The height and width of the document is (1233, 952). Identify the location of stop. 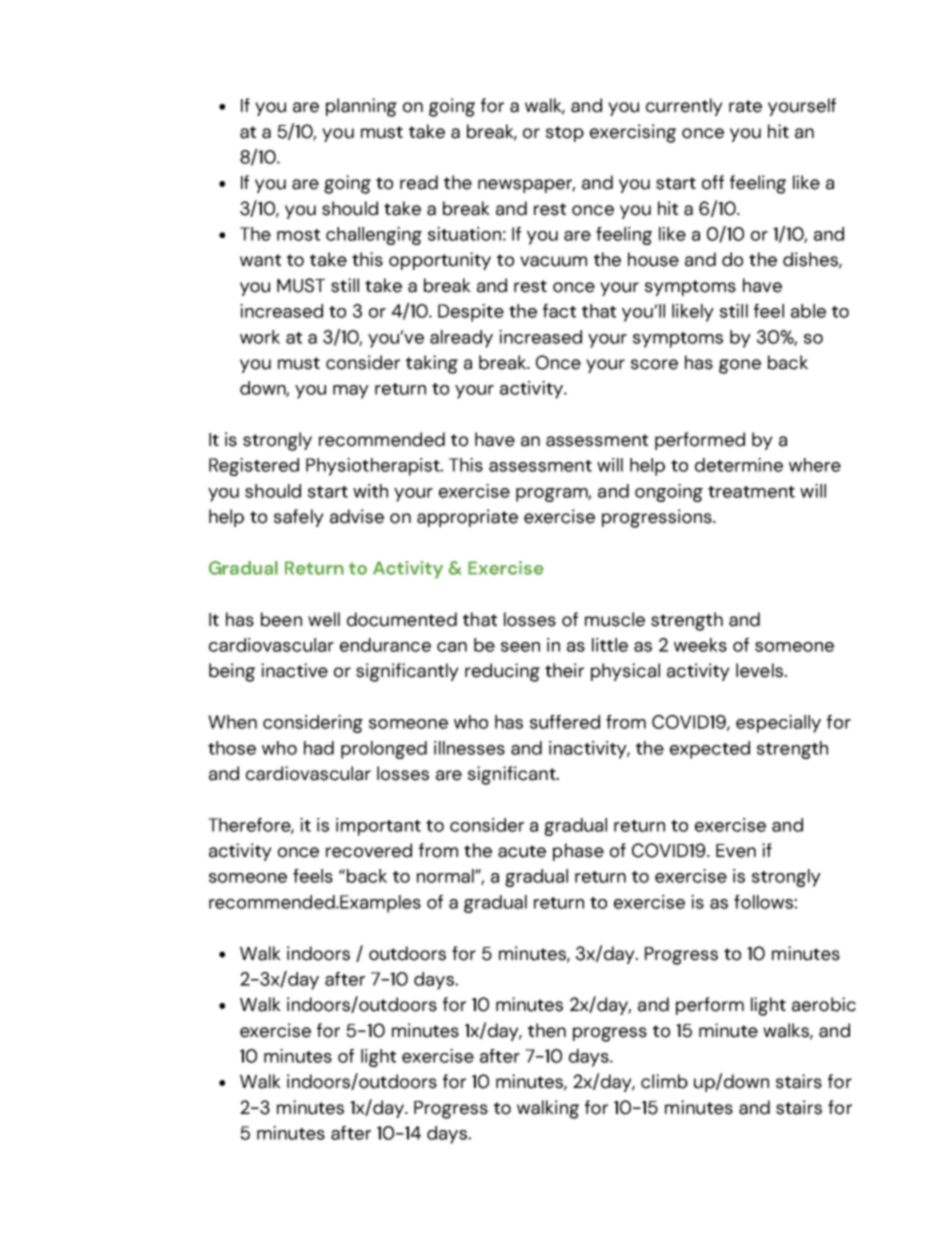
(565, 134).
